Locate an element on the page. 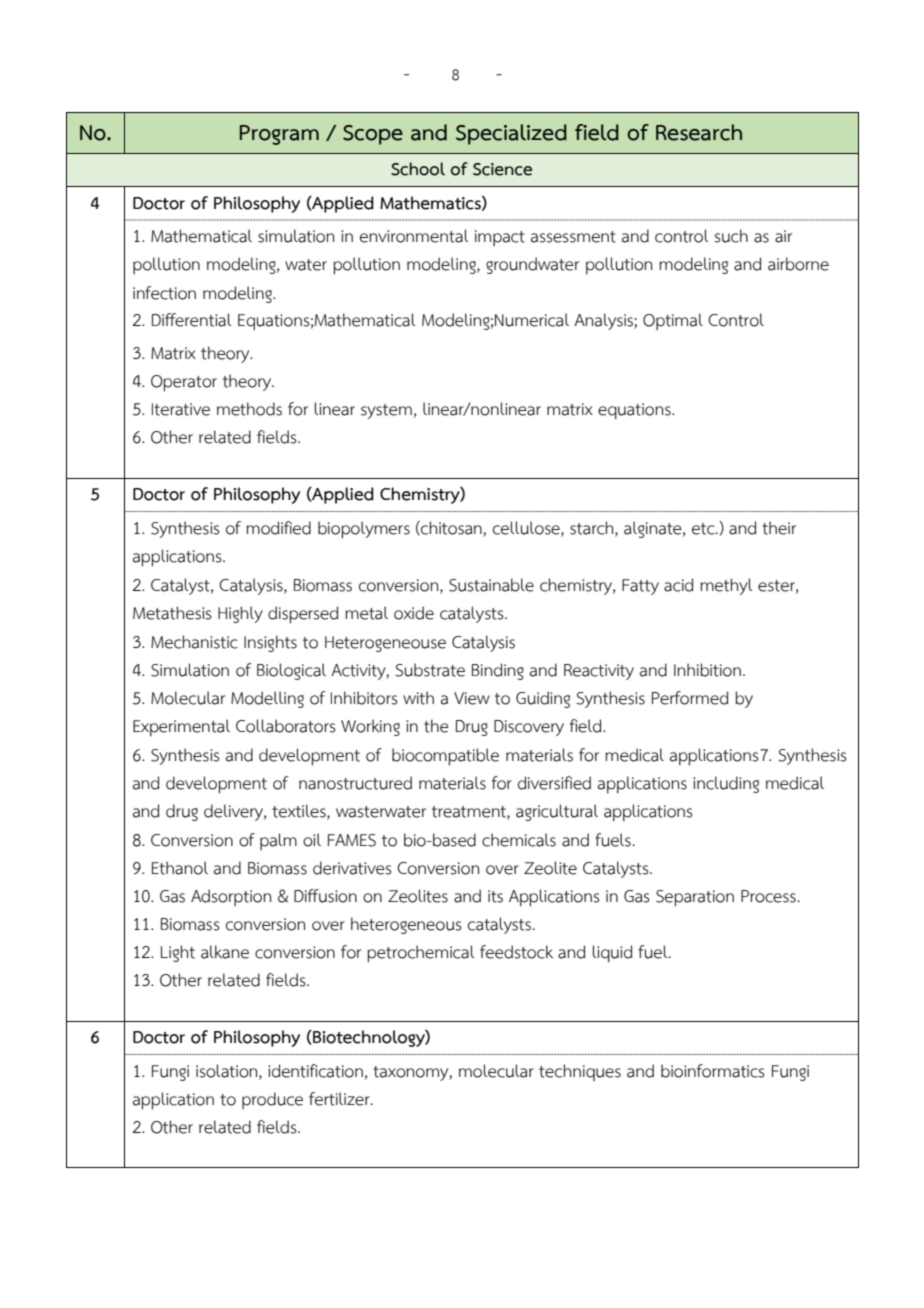 The image size is (924, 1308). isolation is located at coordinates (228, 1071).
